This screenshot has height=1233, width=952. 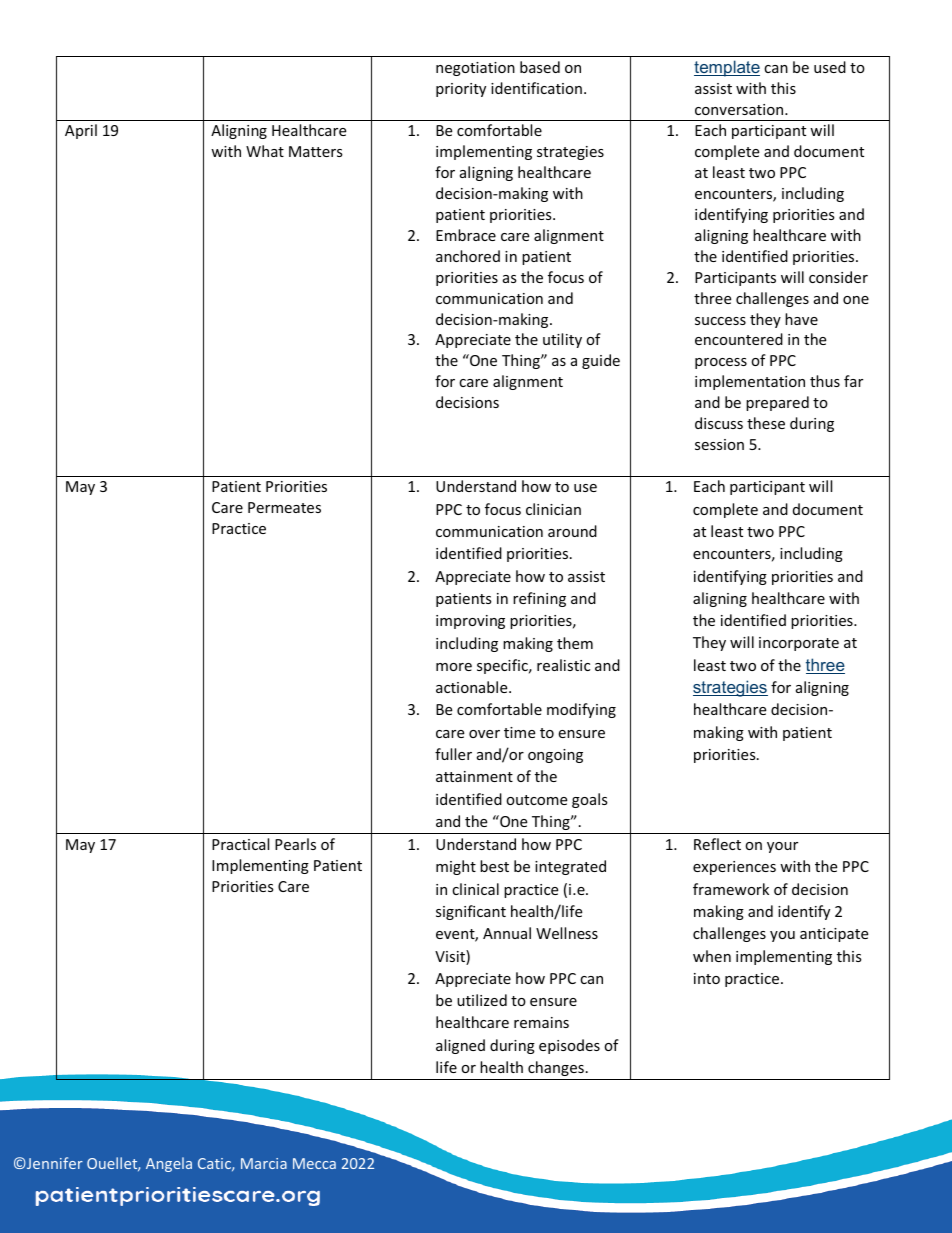 What do you see at coordinates (799, 644) in the screenshot?
I see `incorporate` at bounding box center [799, 644].
